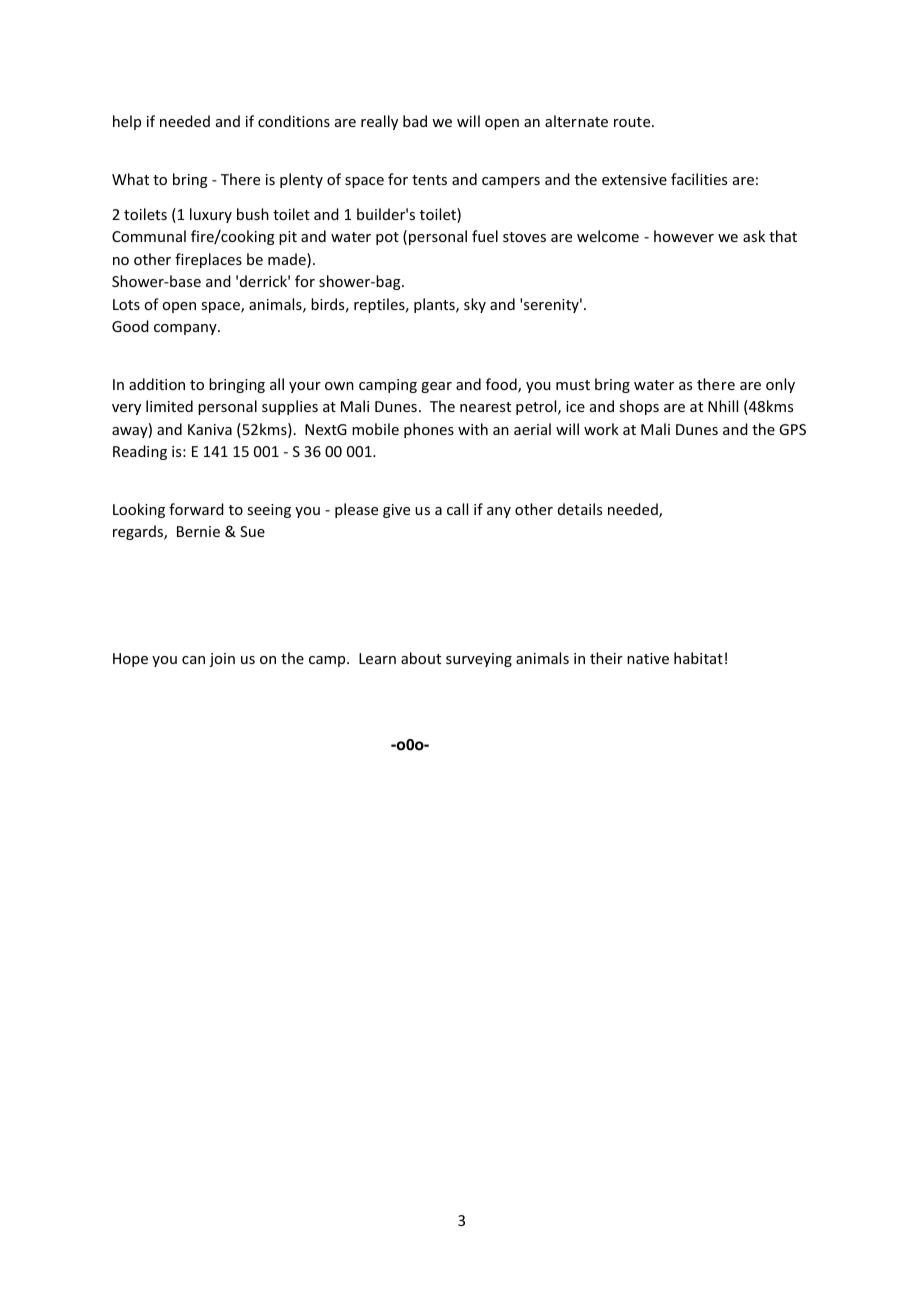 The image size is (924, 1307). I want to click on call, so click(457, 509).
